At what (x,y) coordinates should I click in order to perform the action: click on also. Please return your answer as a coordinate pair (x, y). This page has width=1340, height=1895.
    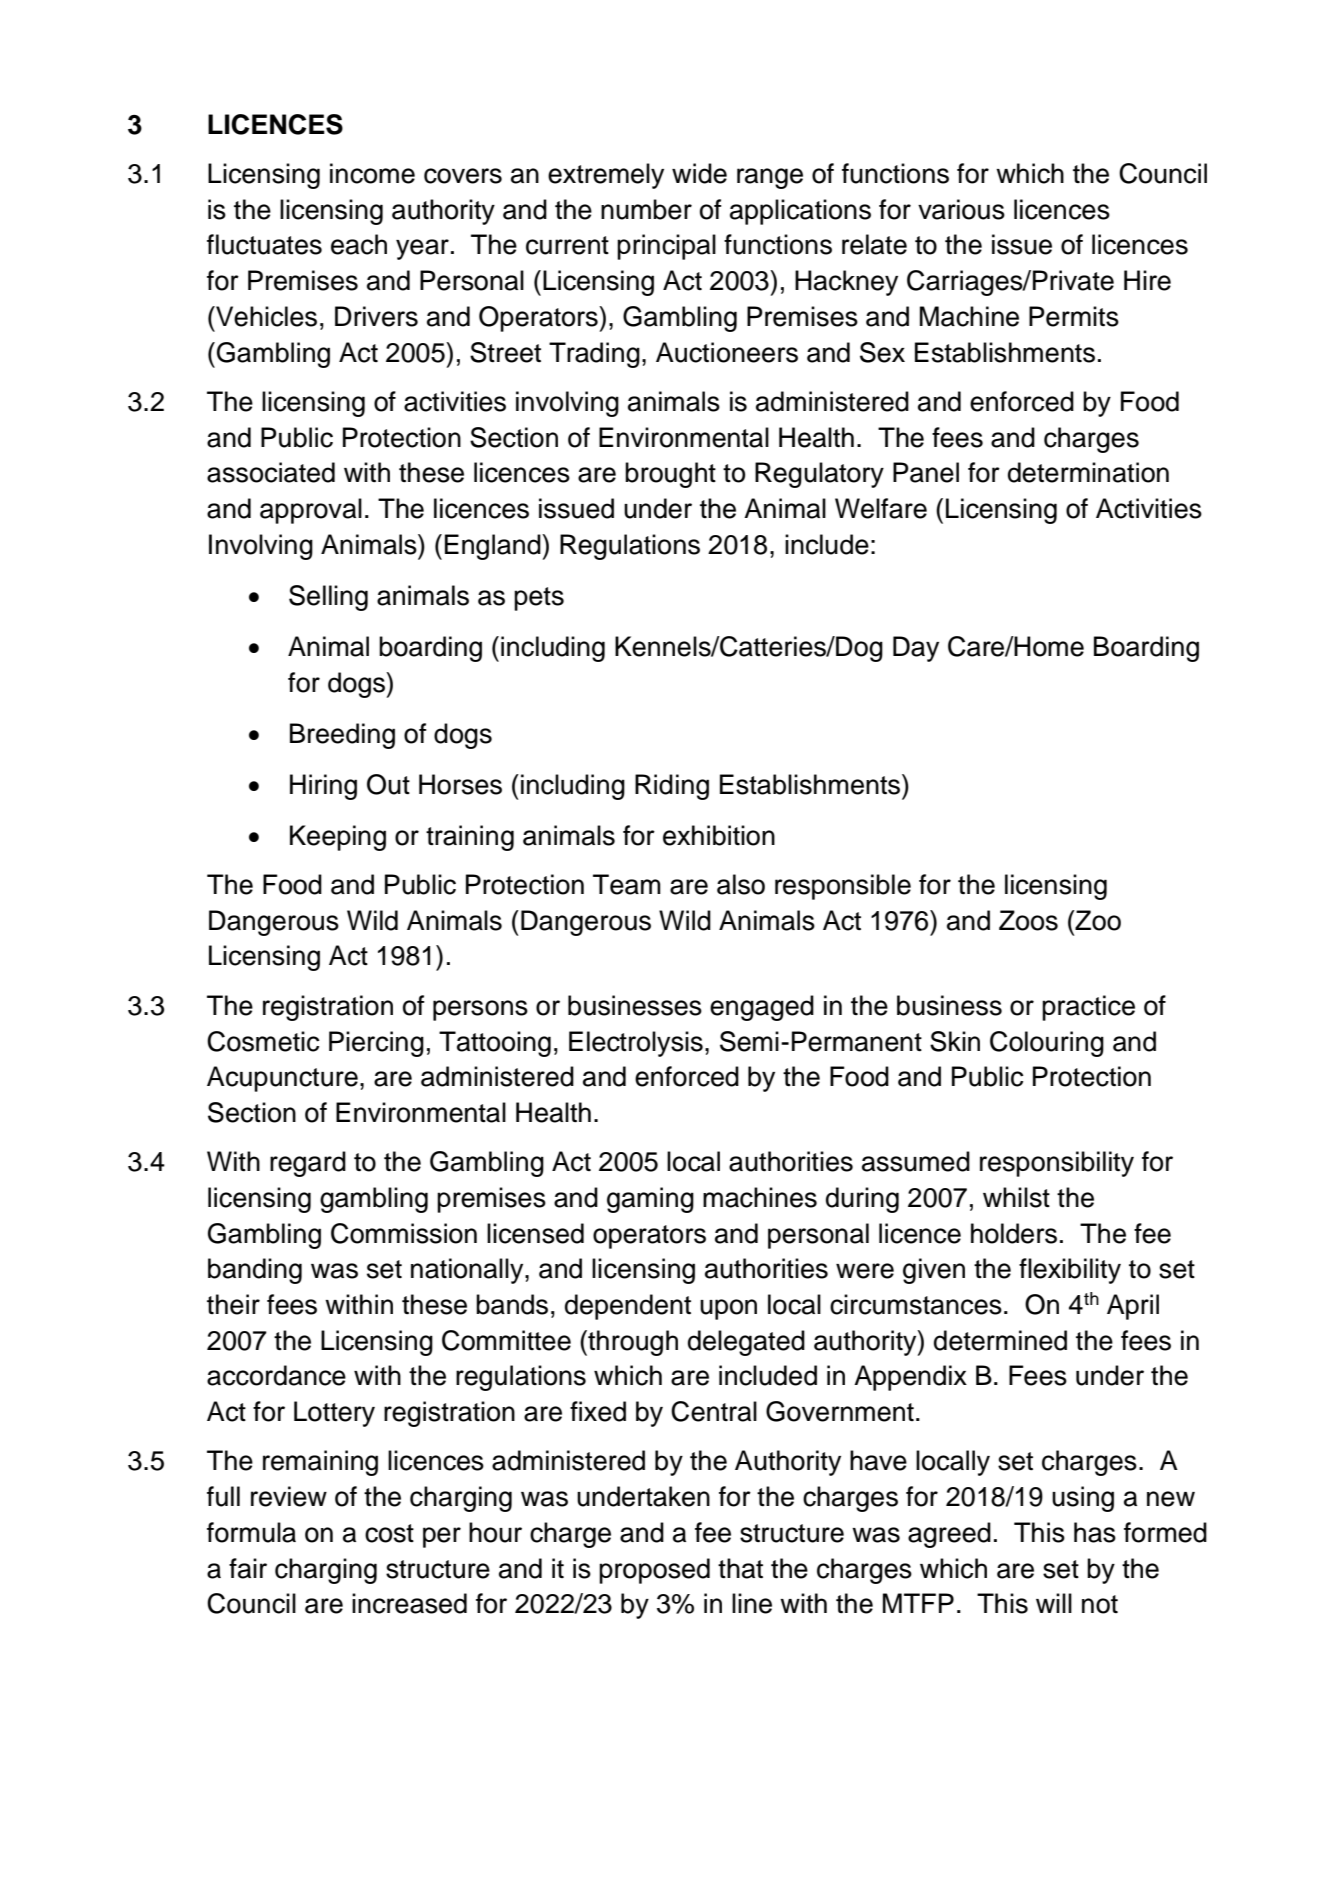
    Looking at the image, I should click on (741, 884).
